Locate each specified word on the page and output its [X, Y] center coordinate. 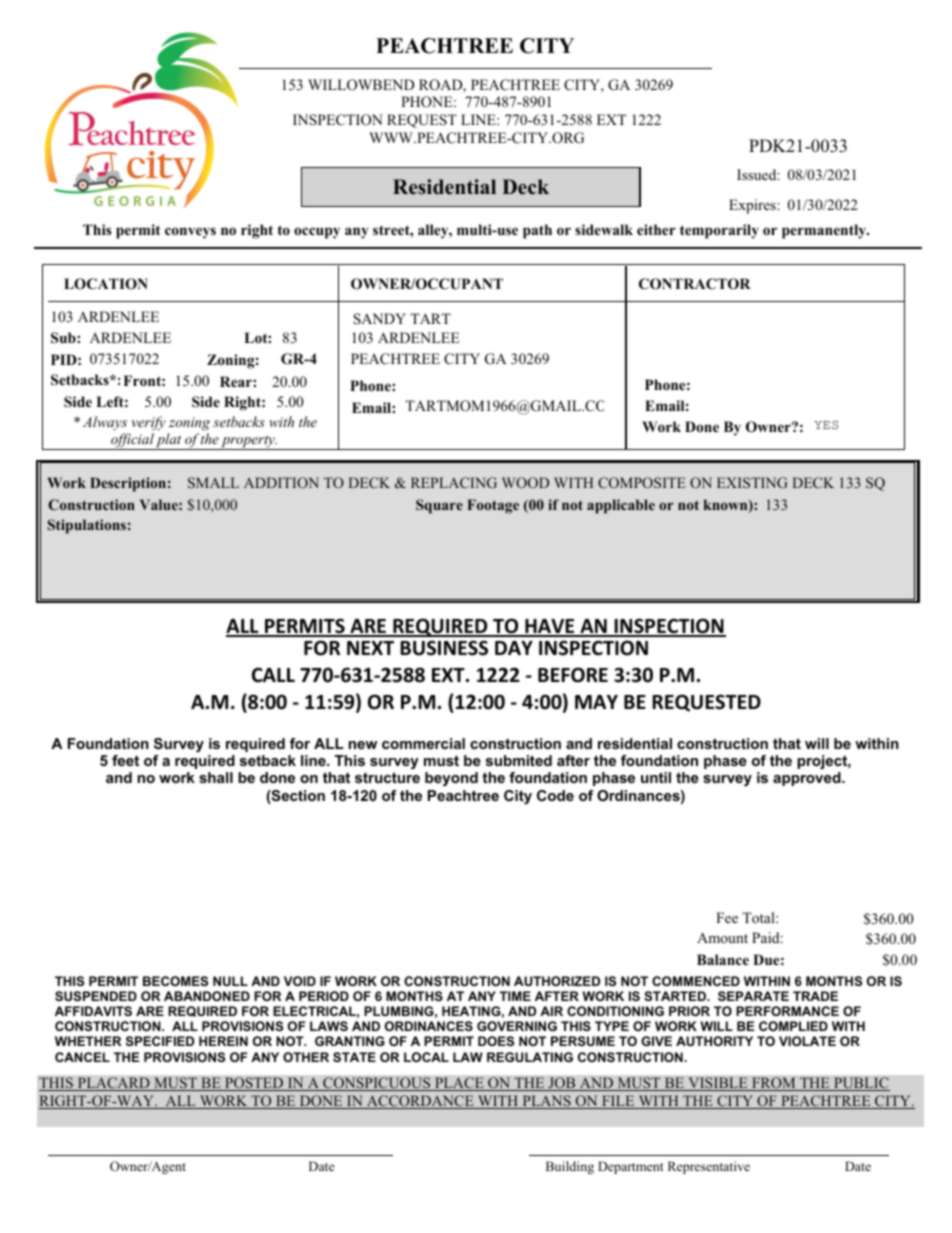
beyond [451, 779]
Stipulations [87, 526]
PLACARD [113, 1084]
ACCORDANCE [420, 1102]
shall [216, 777]
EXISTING [752, 482]
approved [808, 779]
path [537, 231]
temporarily [719, 231]
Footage [493, 506]
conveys [190, 233]
